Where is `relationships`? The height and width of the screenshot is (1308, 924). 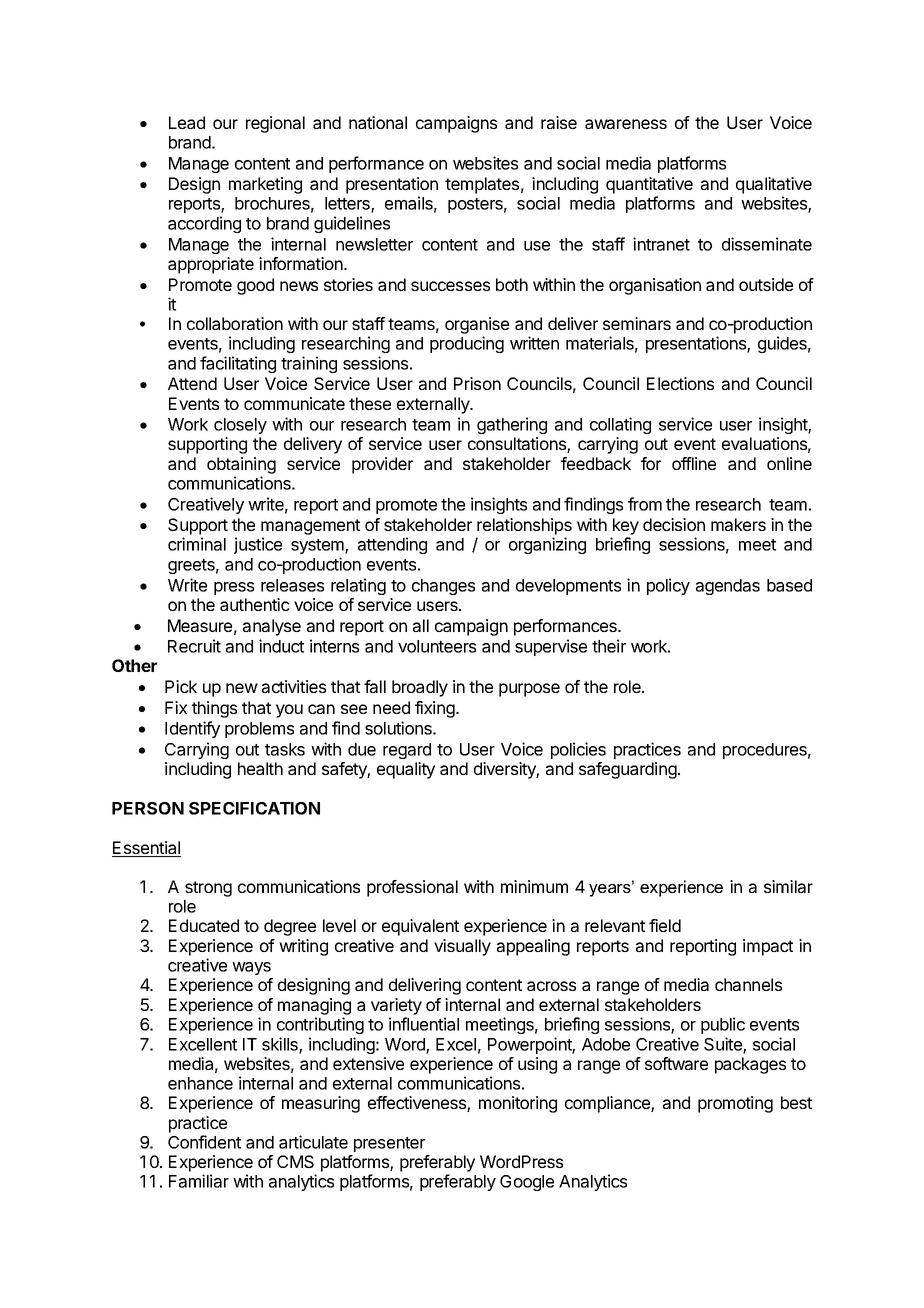
relationships is located at coordinates (524, 526).
